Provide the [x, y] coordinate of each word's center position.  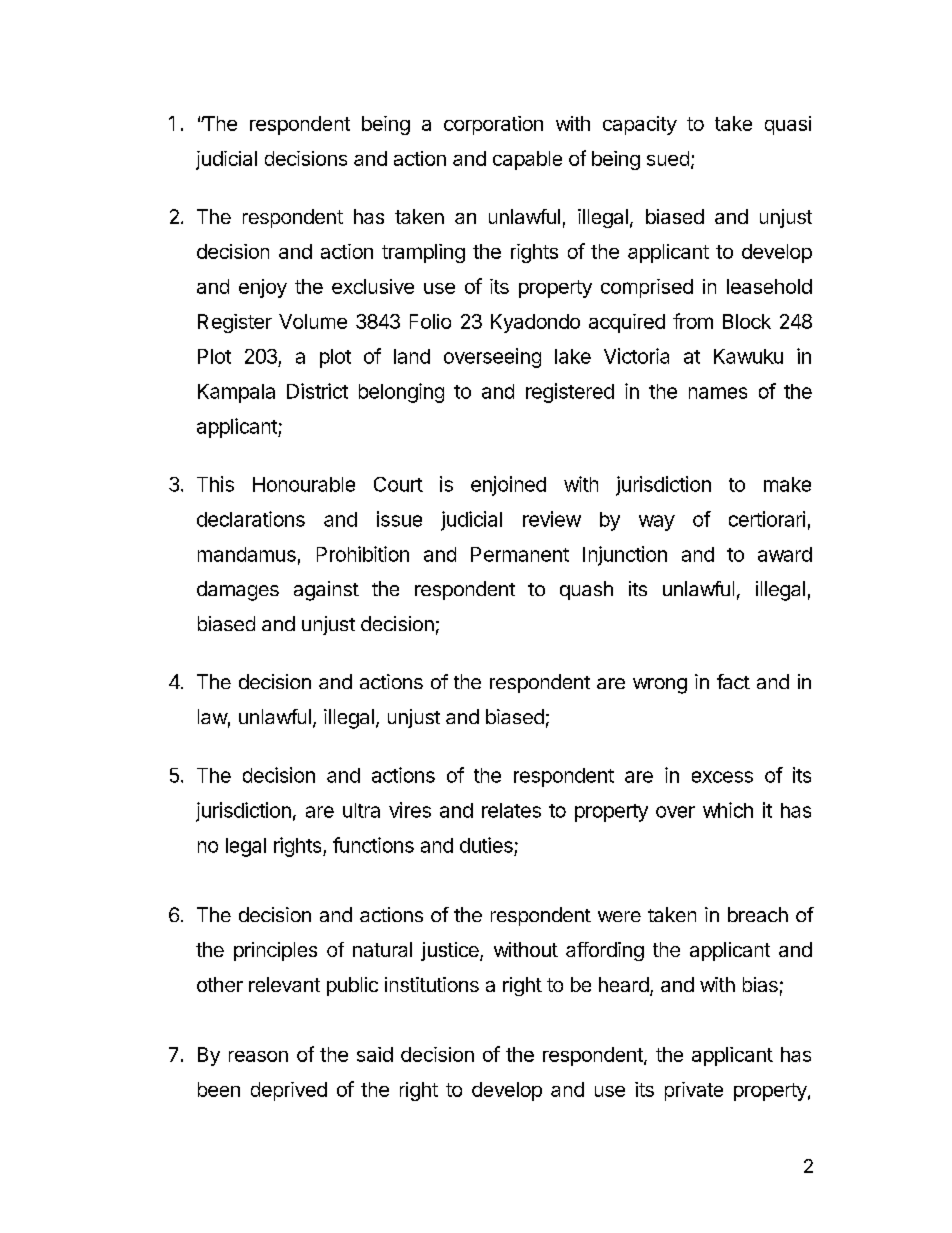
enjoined [508, 486]
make [787, 484]
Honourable [304, 484]
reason [258, 1056]
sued [668, 158]
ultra [361, 810]
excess [722, 777]
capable [527, 160]
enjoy [263, 288]
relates [511, 810]
